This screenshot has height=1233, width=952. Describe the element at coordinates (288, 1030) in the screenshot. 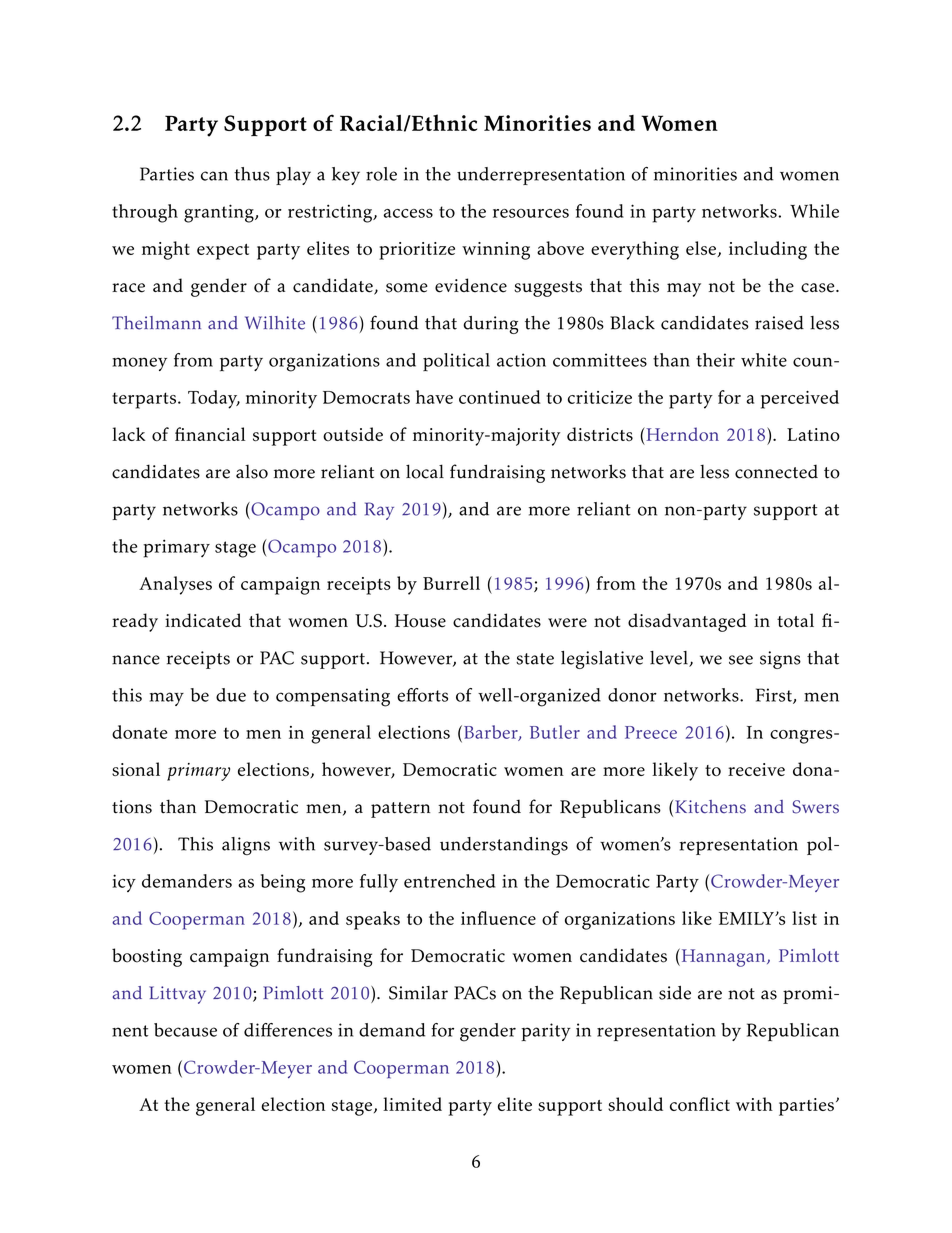

I see `differences` at that location.
